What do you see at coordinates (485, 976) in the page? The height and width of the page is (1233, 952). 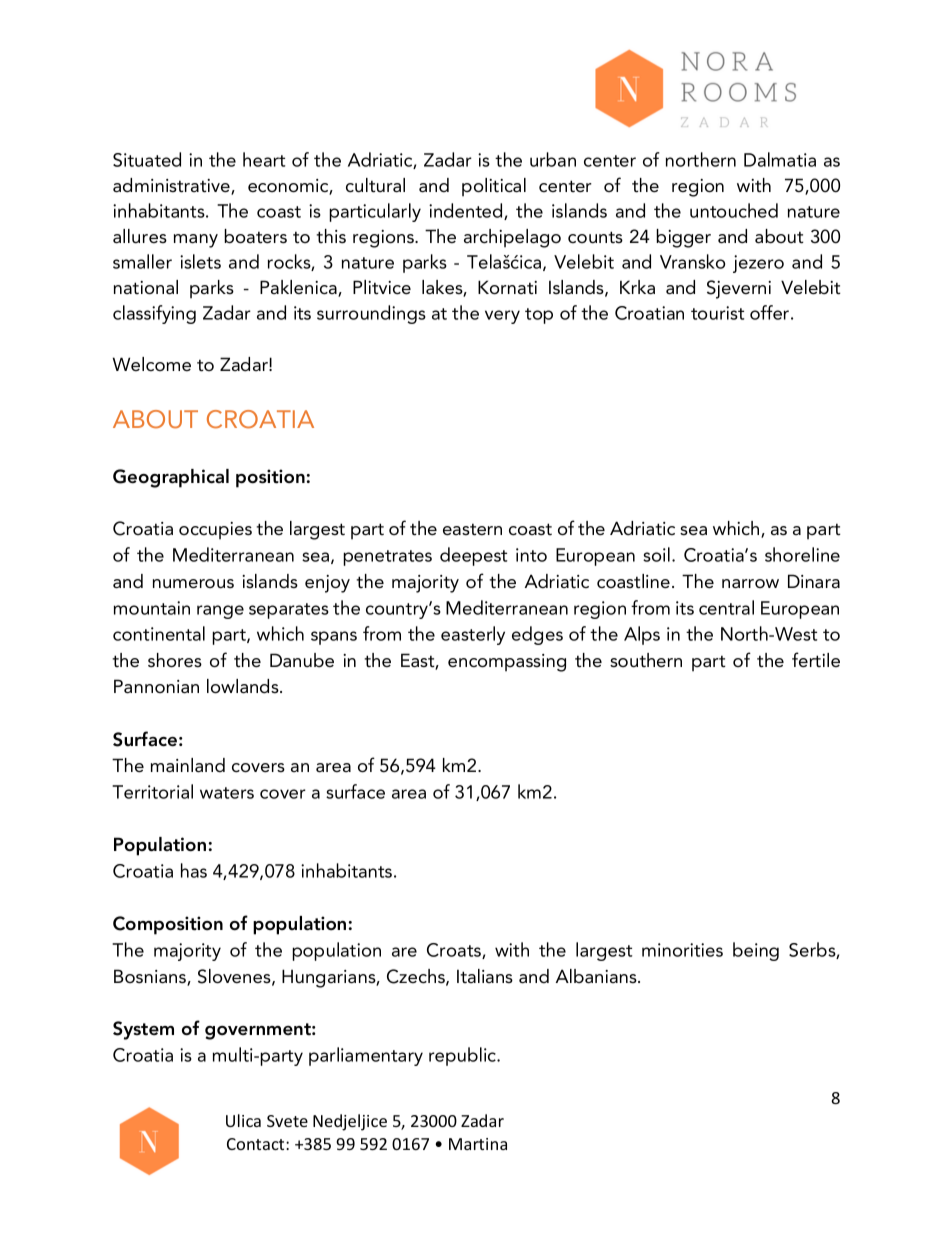 I see `Italians` at bounding box center [485, 976].
